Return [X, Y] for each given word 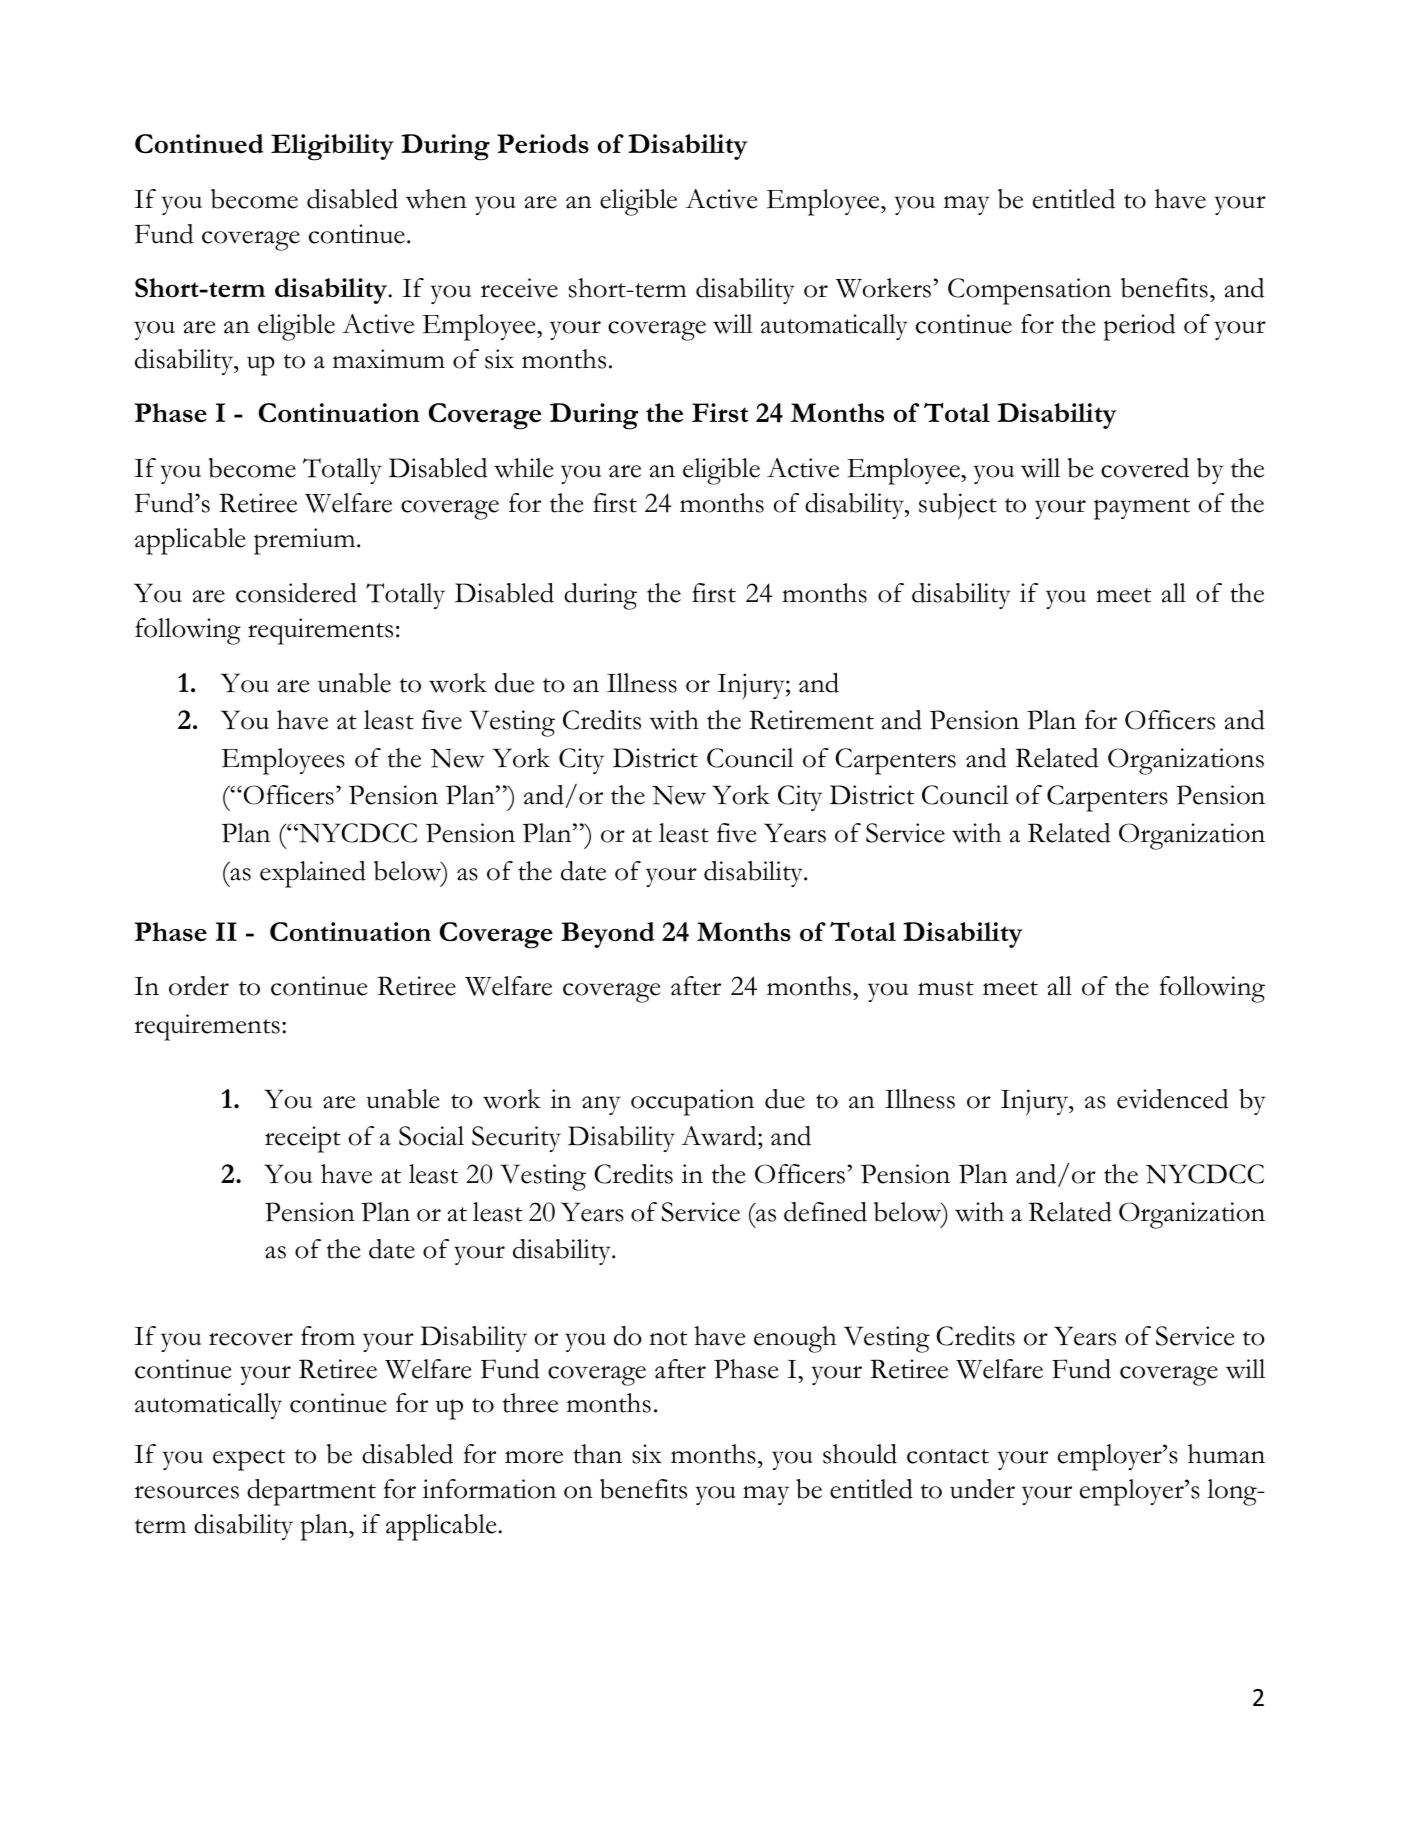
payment [1142, 509]
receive [519, 288]
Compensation [1029, 291]
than [597, 1454]
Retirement [811, 720]
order [199, 986]
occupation [692, 1102]
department [311, 1492]
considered [296, 593]
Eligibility [332, 147]
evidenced [1173, 1099]
